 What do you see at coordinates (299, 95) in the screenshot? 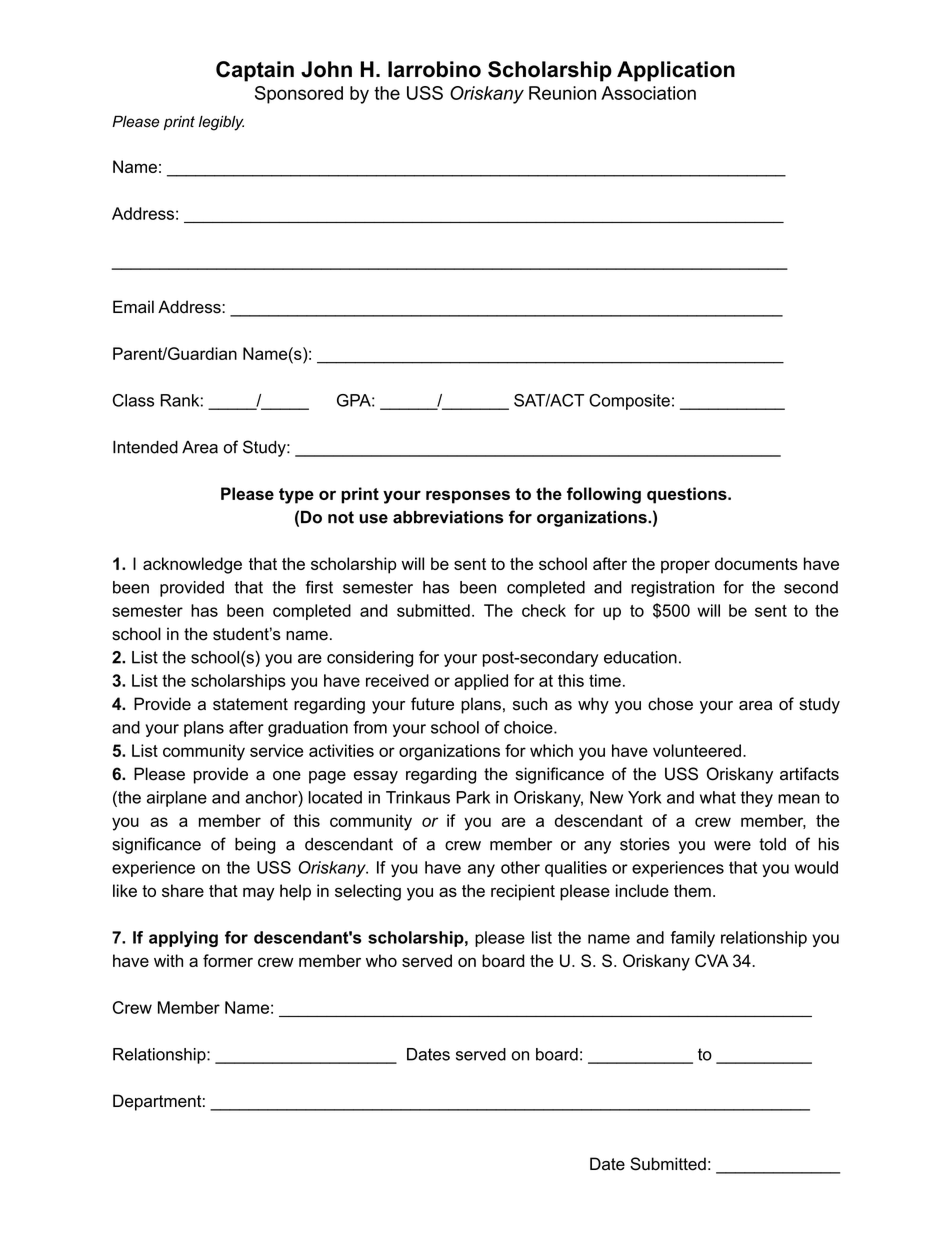
I see `Sponsored` at bounding box center [299, 95].
